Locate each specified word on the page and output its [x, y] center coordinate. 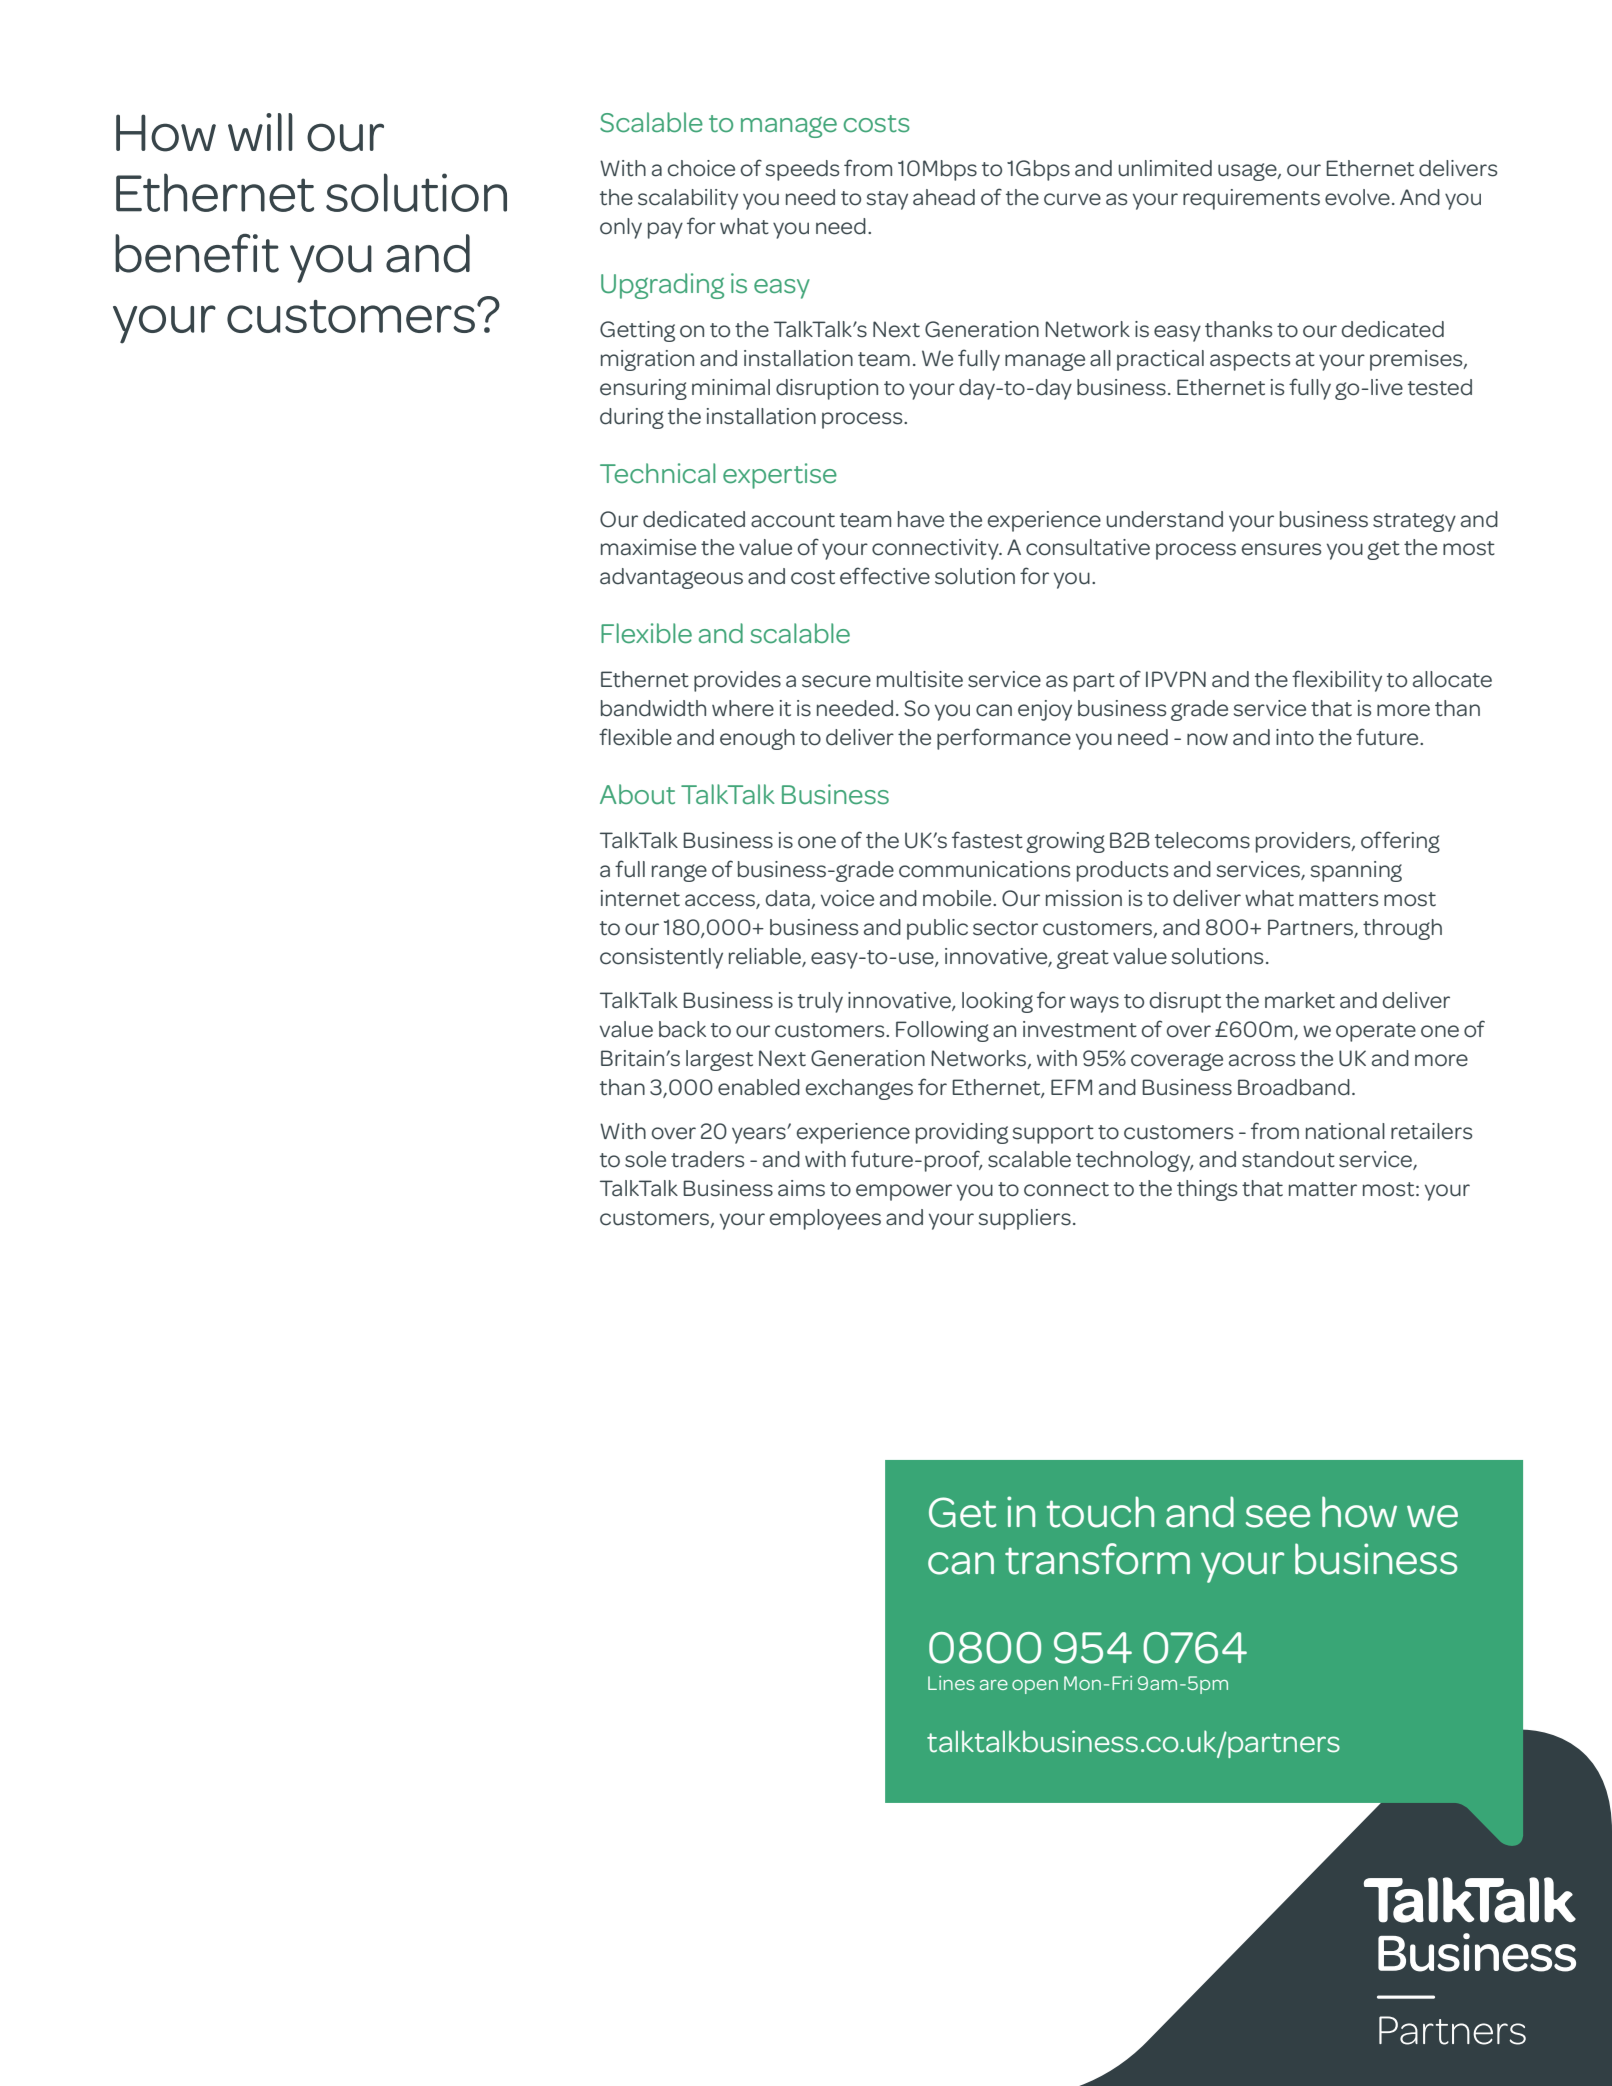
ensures [1281, 549]
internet [640, 898]
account [793, 520]
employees [825, 1219]
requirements [1251, 199]
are [994, 1685]
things [1207, 1190]
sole [645, 1159]
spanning [1356, 871]
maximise [648, 547]
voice [847, 898]
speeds [802, 170]
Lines [951, 1683]
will [260, 132]
